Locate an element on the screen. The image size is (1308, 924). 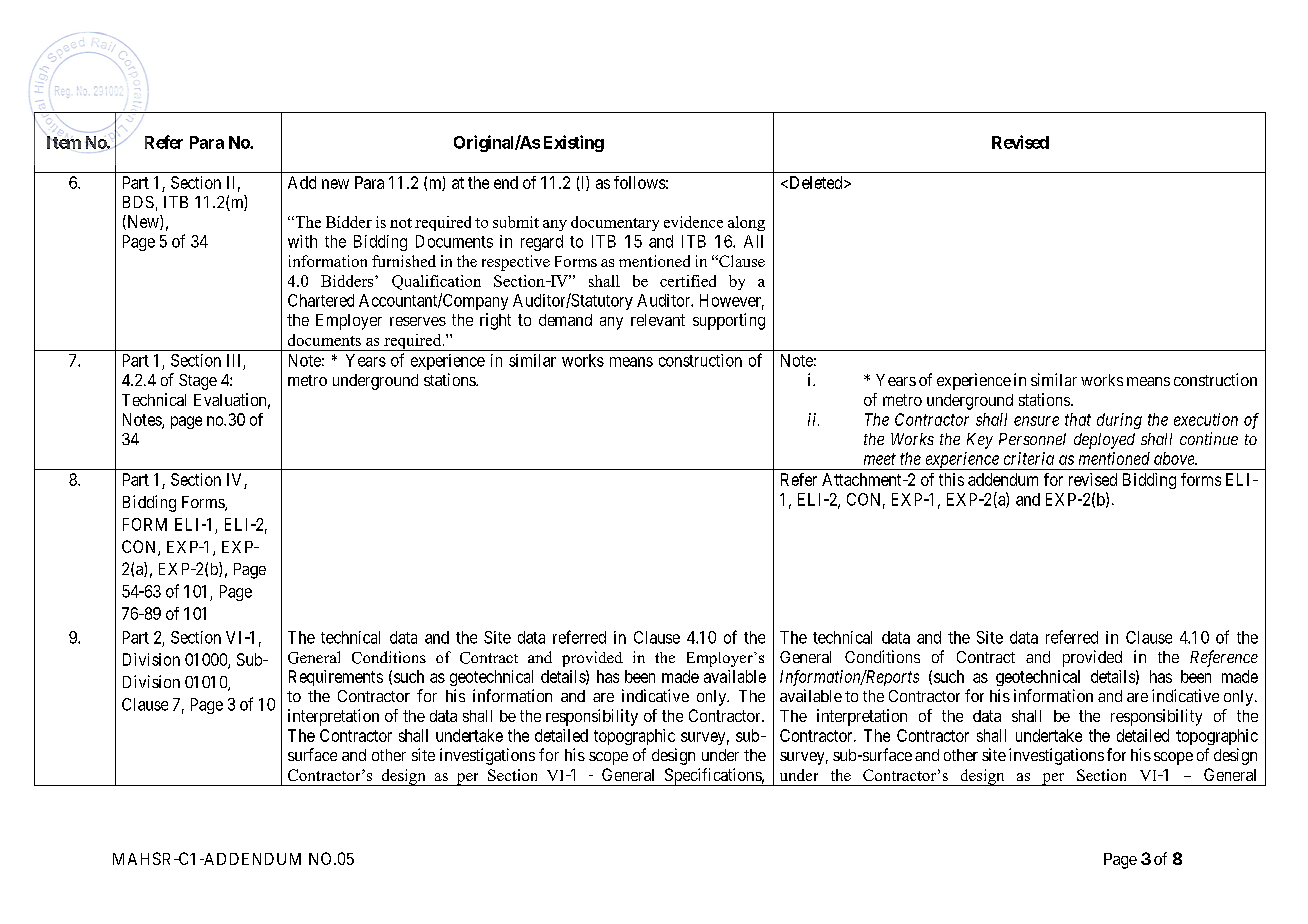
Requirements is located at coordinates (336, 678).
